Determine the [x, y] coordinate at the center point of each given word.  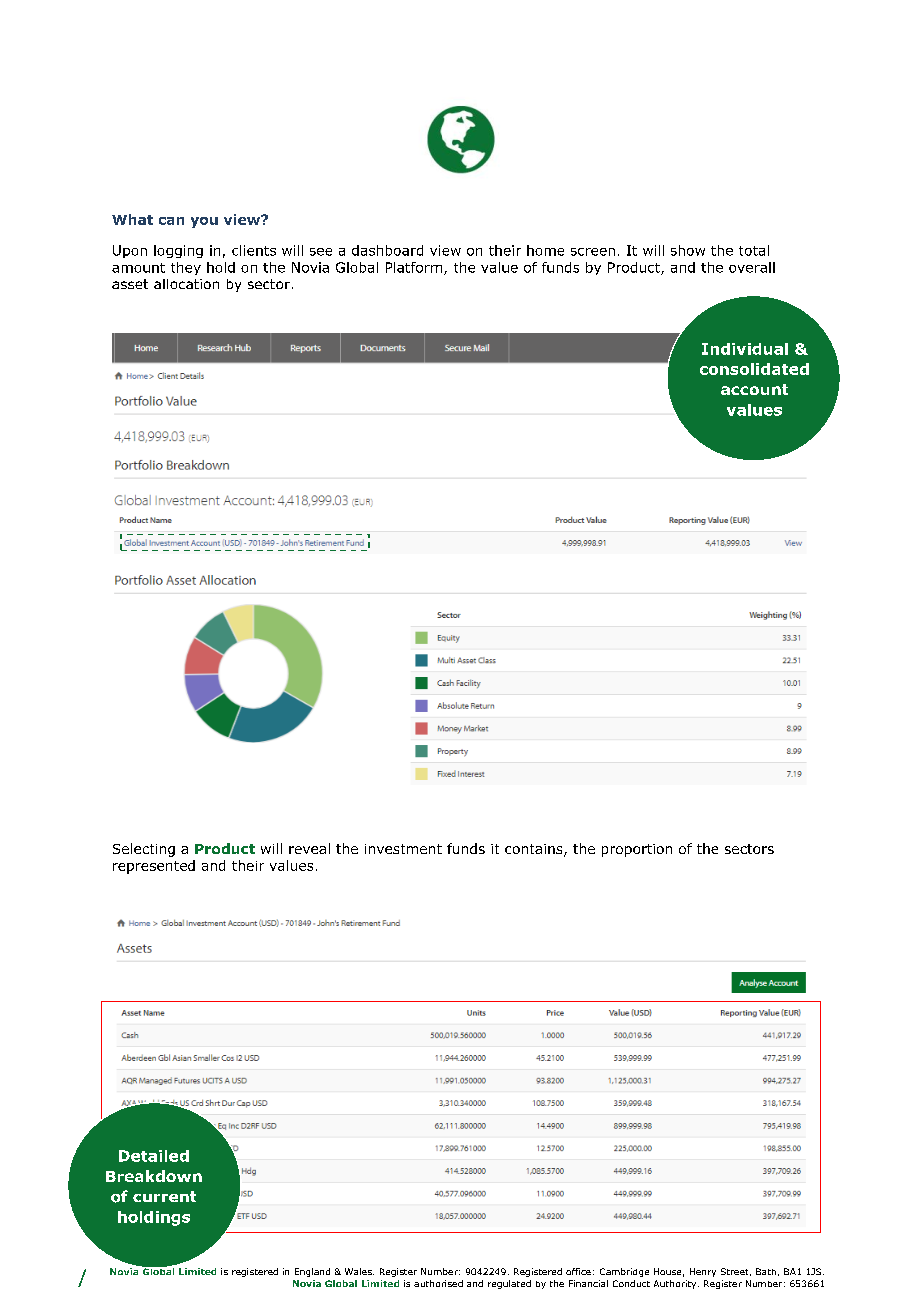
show [688, 250]
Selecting [144, 850]
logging [178, 251]
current [164, 1196]
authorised [438, 1283]
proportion [637, 850]
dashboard [387, 250]
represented [154, 867]
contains [535, 850]
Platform [415, 268]
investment [403, 849]
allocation [186, 284]
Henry [703, 1272]
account [754, 389]
